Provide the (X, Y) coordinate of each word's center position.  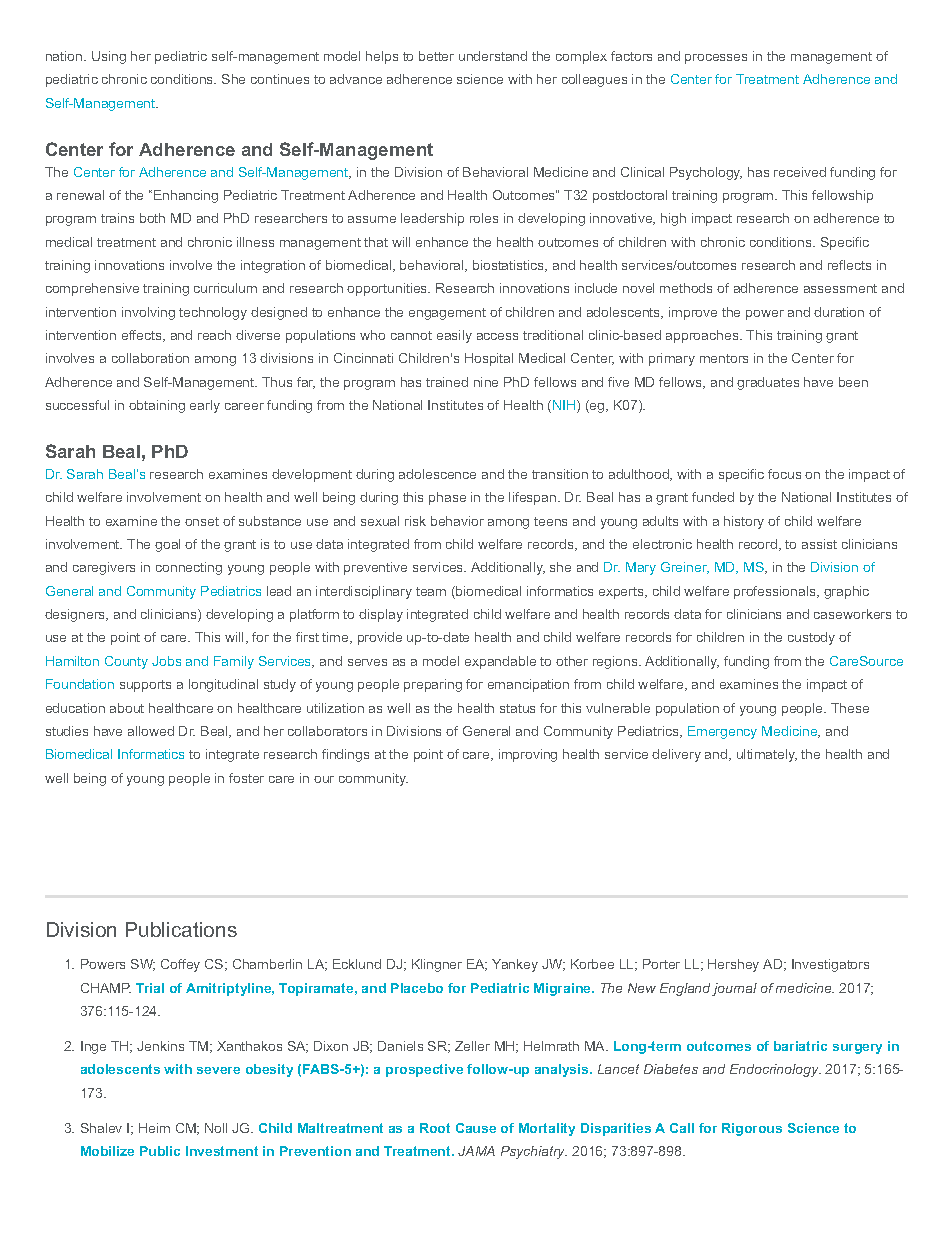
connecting (189, 568)
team (431, 591)
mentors (724, 358)
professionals (776, 592)
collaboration (150, 358)
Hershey (733, 965)
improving (528, 755)
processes (716, 59)
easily (454, 336)
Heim (154, 1128)
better (436, 56)
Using (109, 57)
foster (246, 778)
